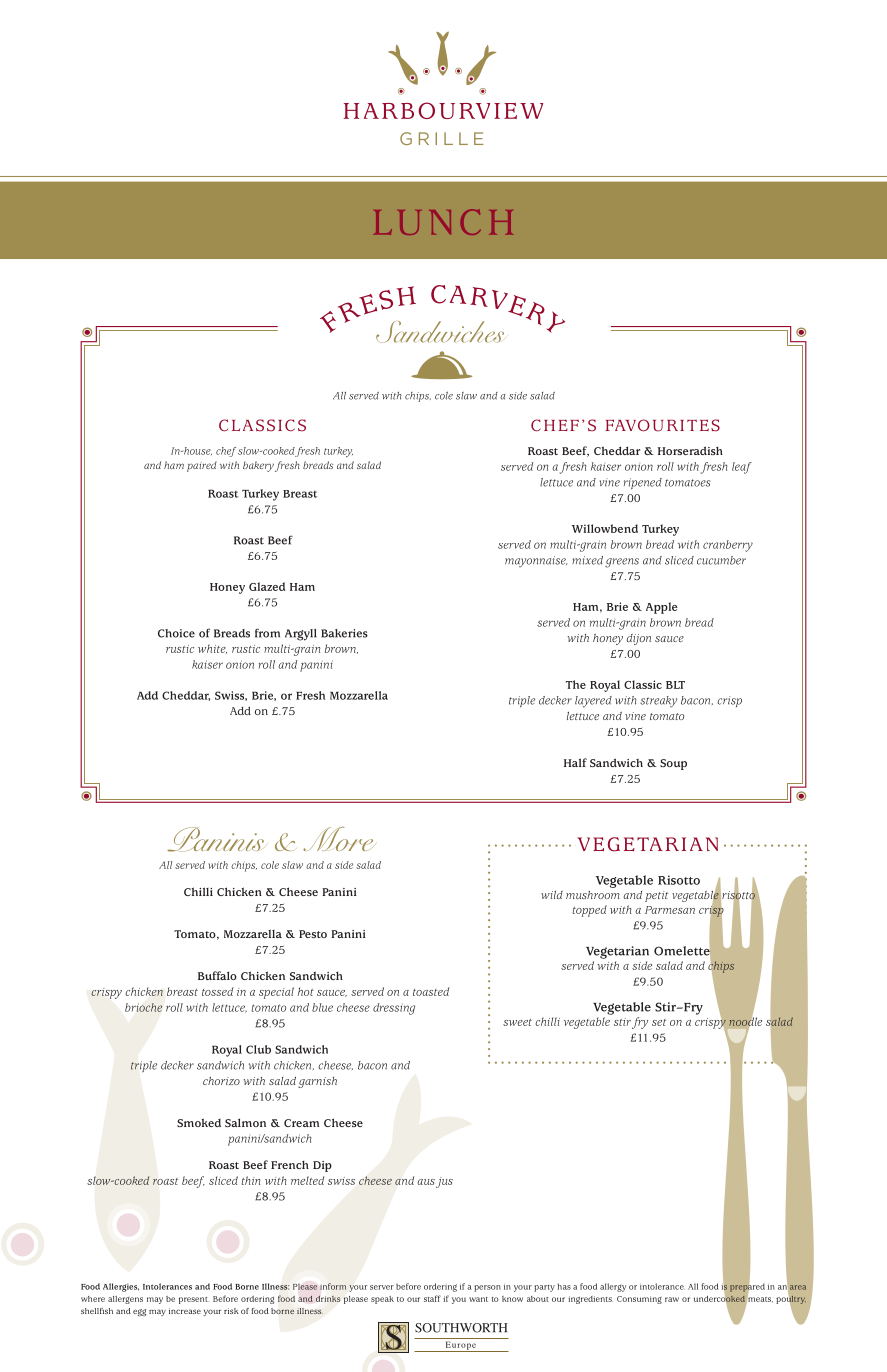  I want to click on petit, so click(657, 896).
